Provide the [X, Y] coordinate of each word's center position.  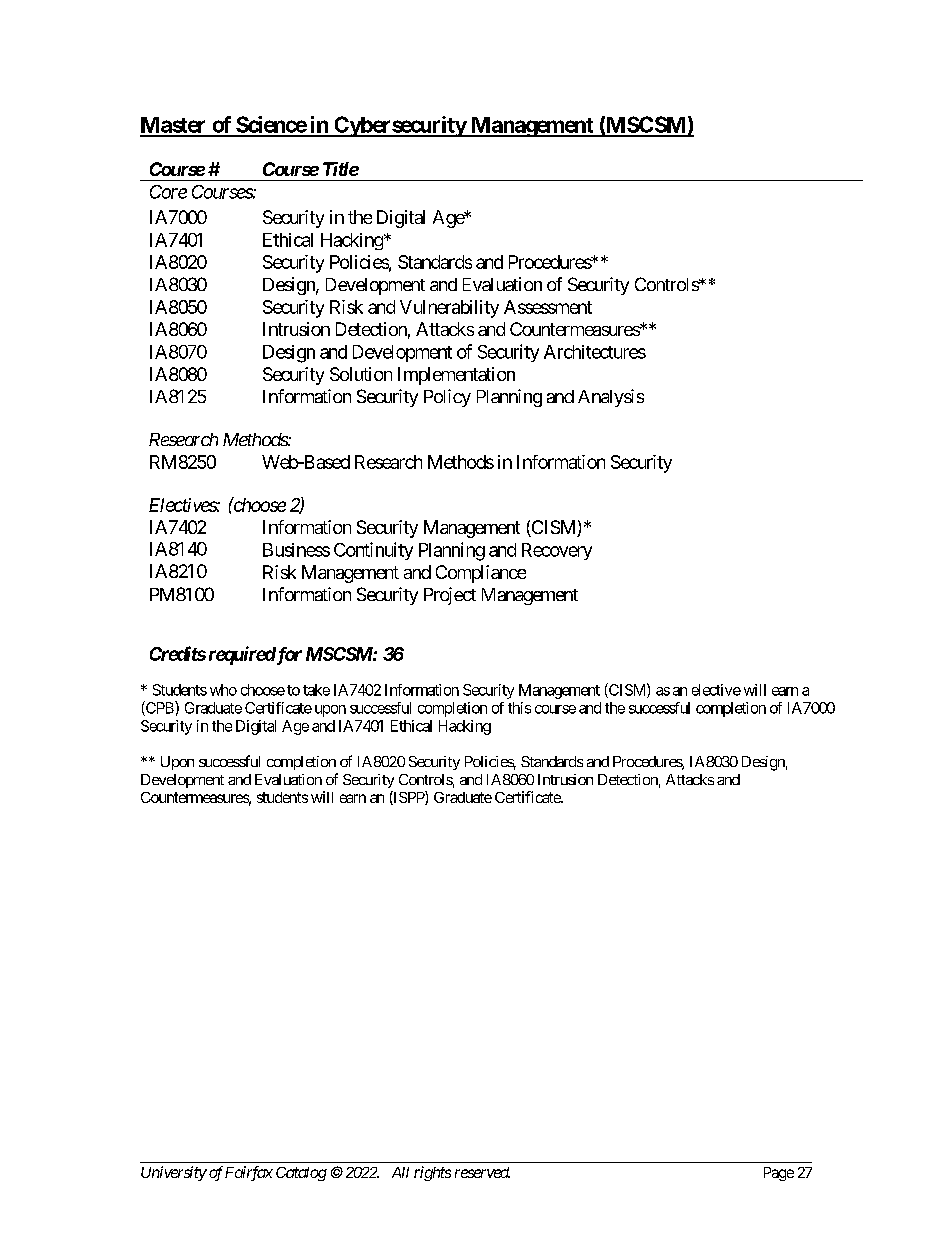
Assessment [548, 307]
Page [779, 1174]
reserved [482, 1172]
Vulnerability [449, 309]
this [519, 708]
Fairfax [249, 1173]
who [223, 690]
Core [168, 192]
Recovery [557, 551]
